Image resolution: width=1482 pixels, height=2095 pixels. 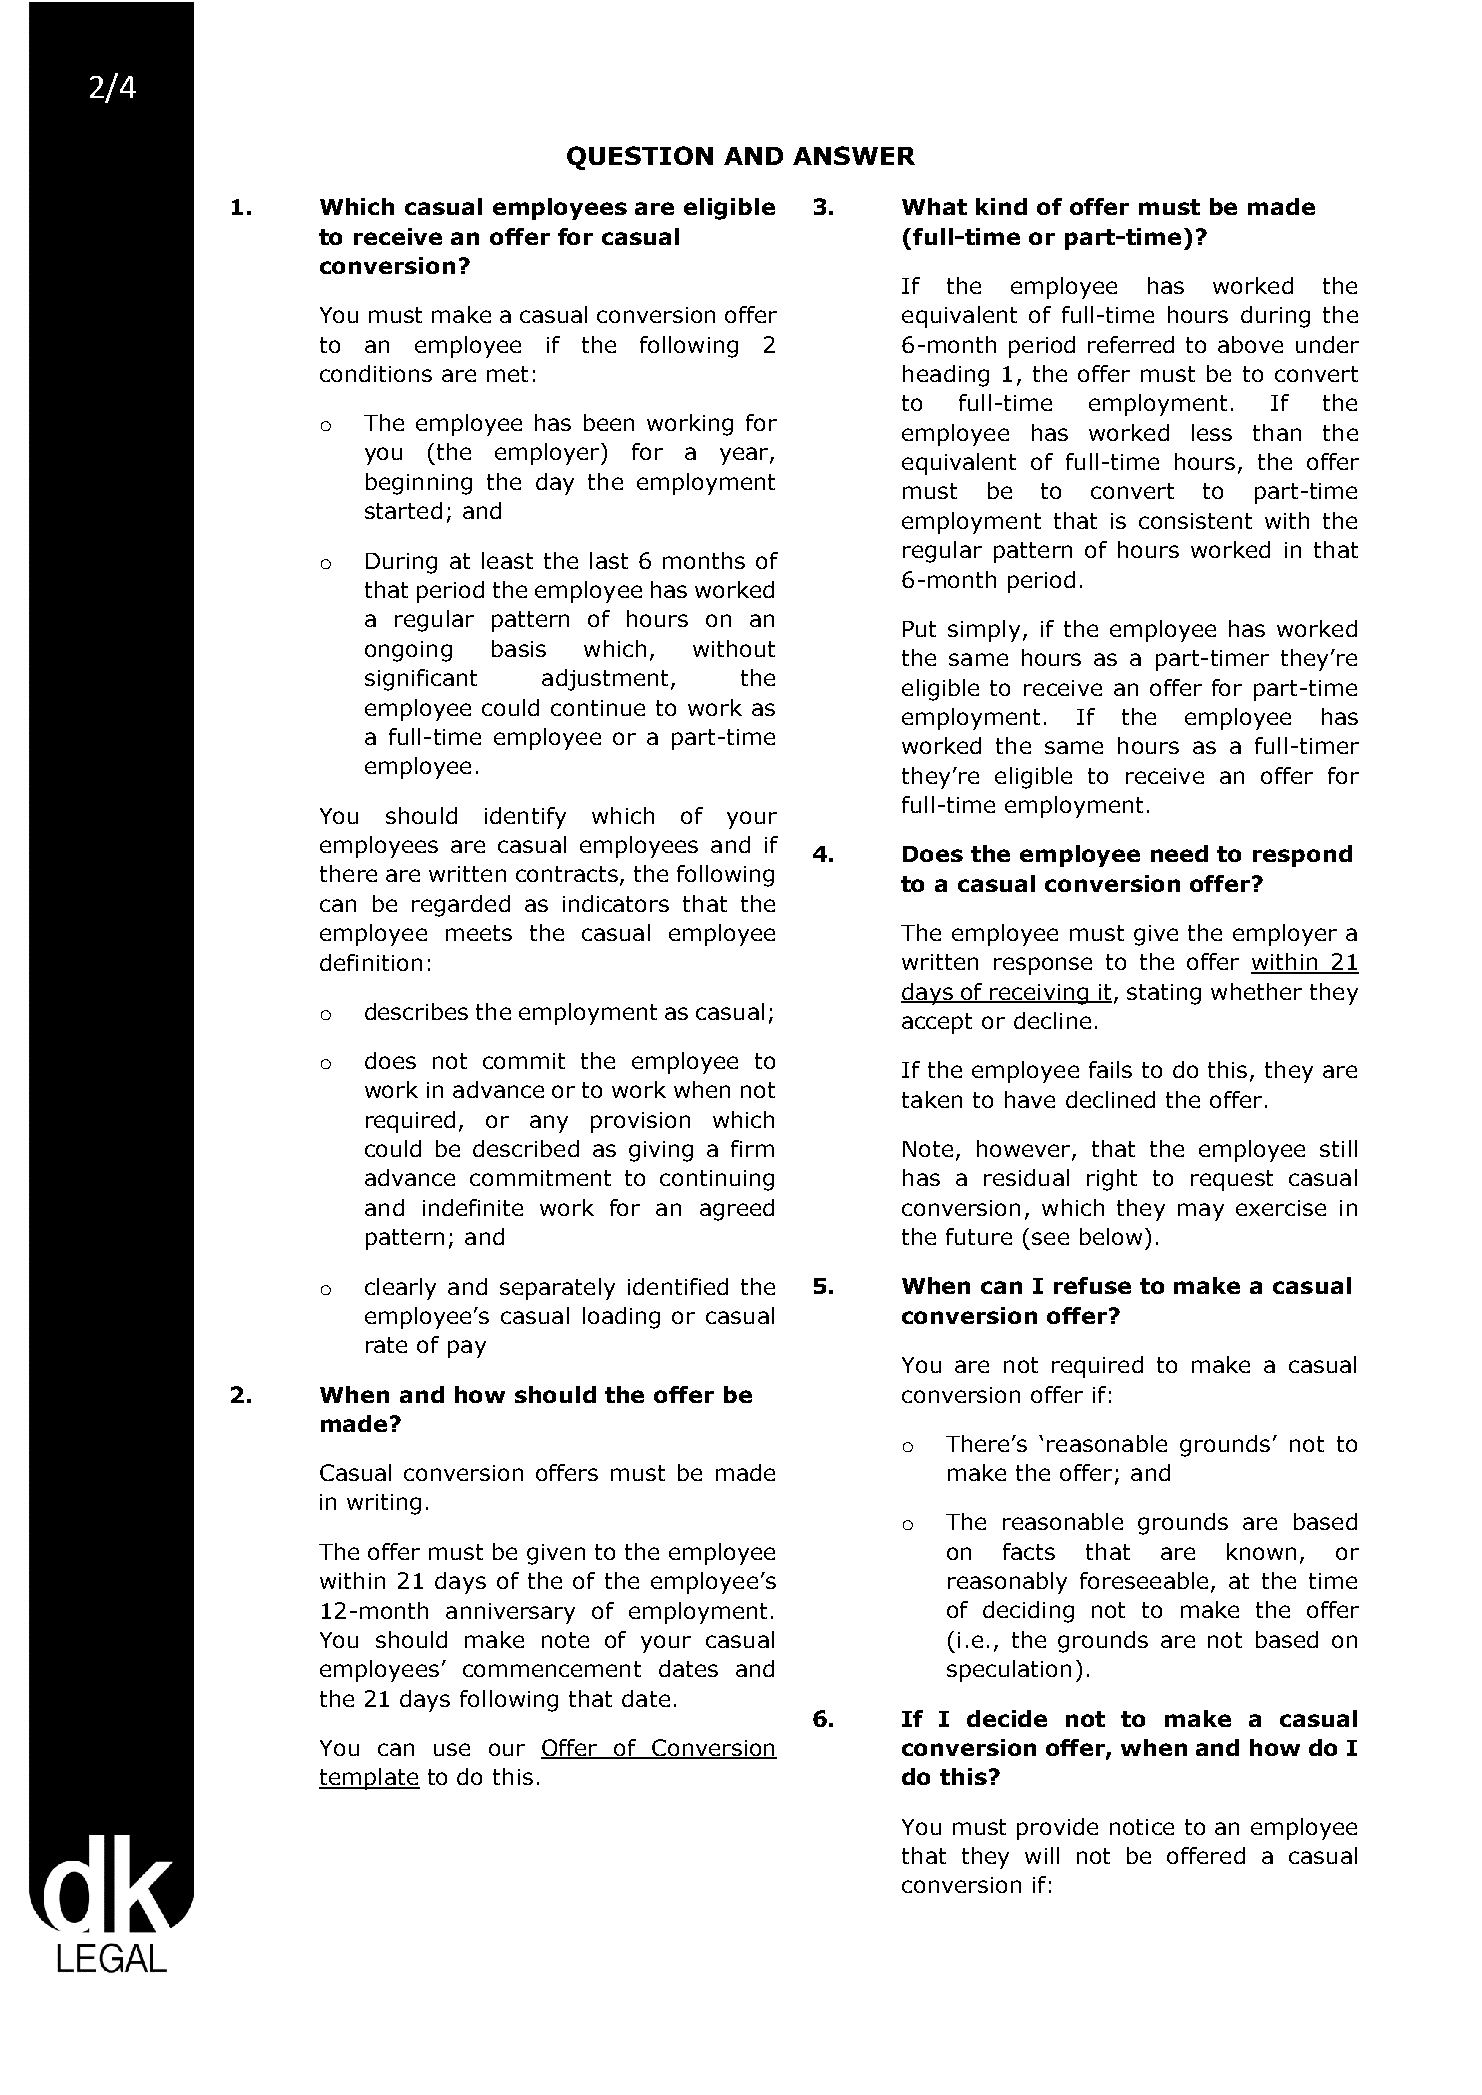 What do you see at coordinates (1007, 1718) in the screenshot?
I see `decide` at bounding box center [1007, 1718].
